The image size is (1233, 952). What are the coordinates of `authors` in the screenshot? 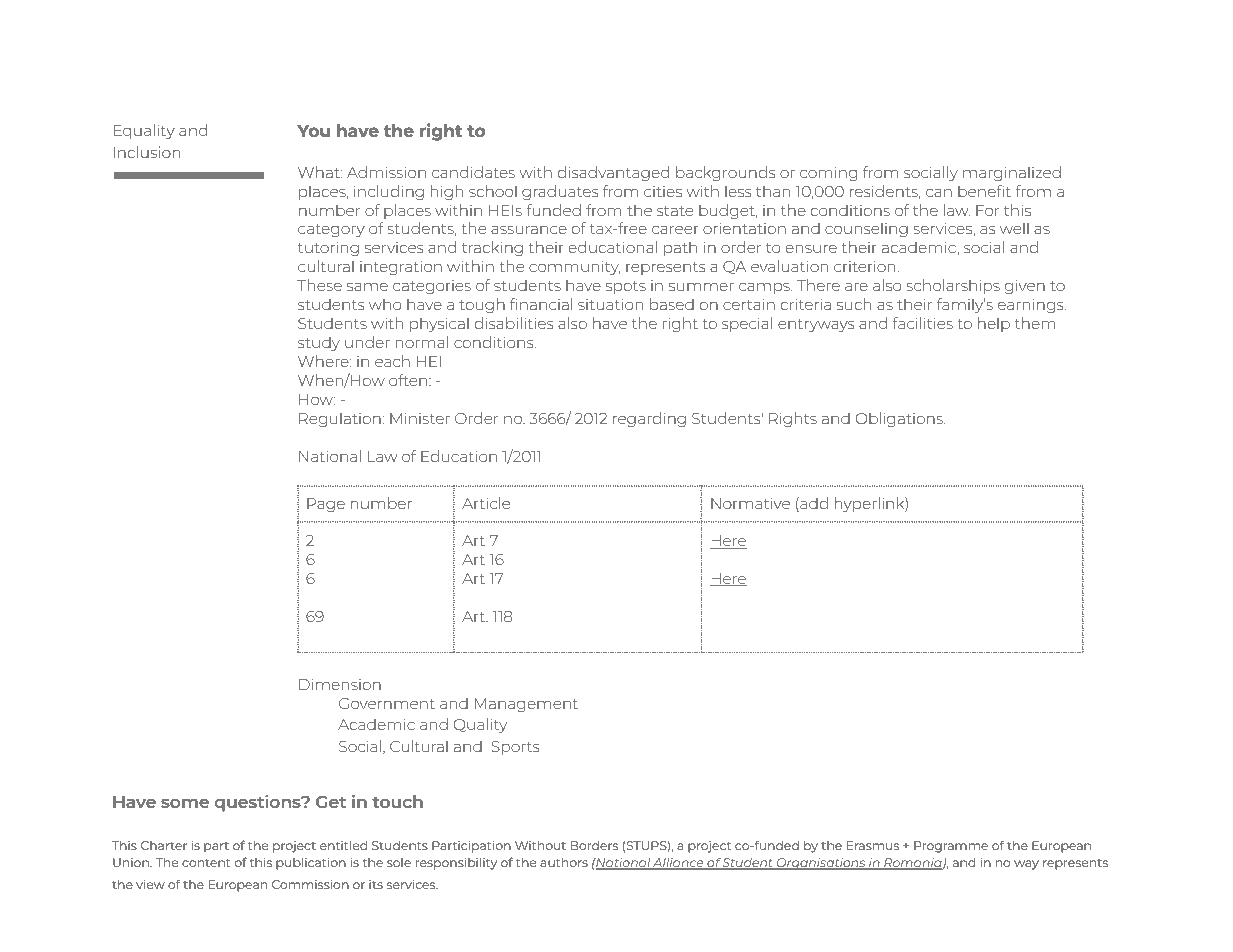 It's located at (564, 862).
